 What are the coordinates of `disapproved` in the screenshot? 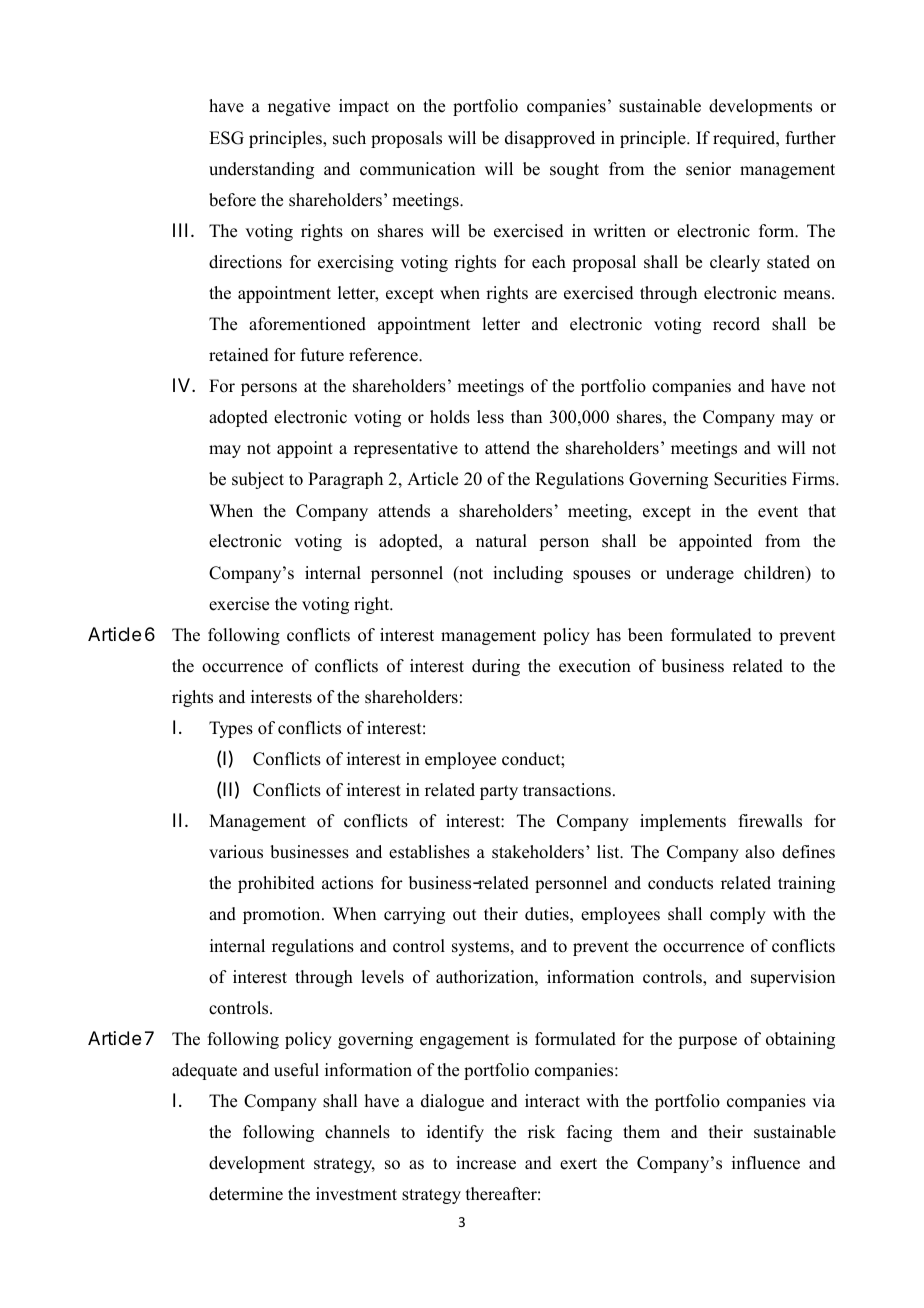 It's located at (550, 139).
